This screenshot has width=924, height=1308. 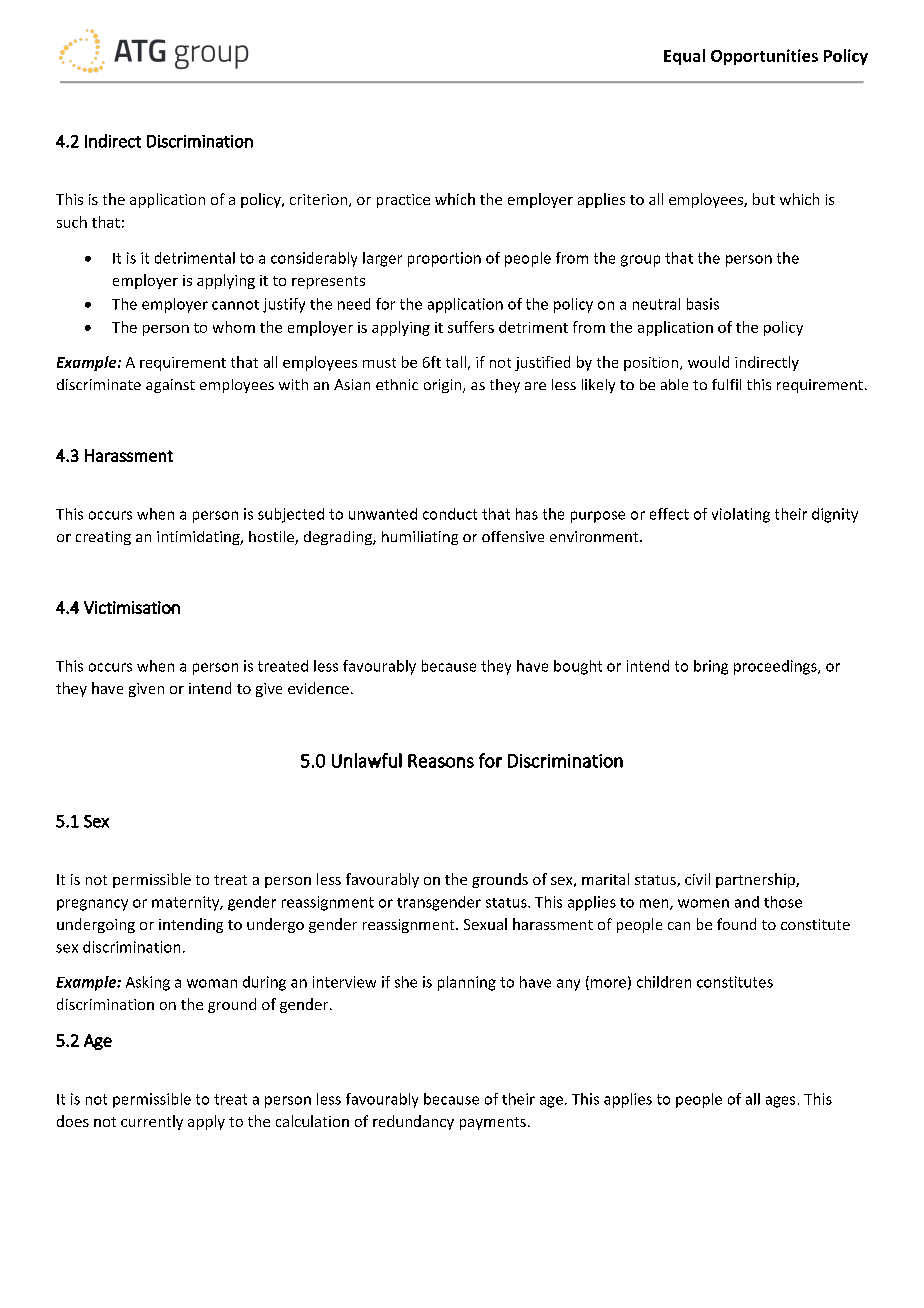 I want to click on currently, so click(x=152, y=1122).
